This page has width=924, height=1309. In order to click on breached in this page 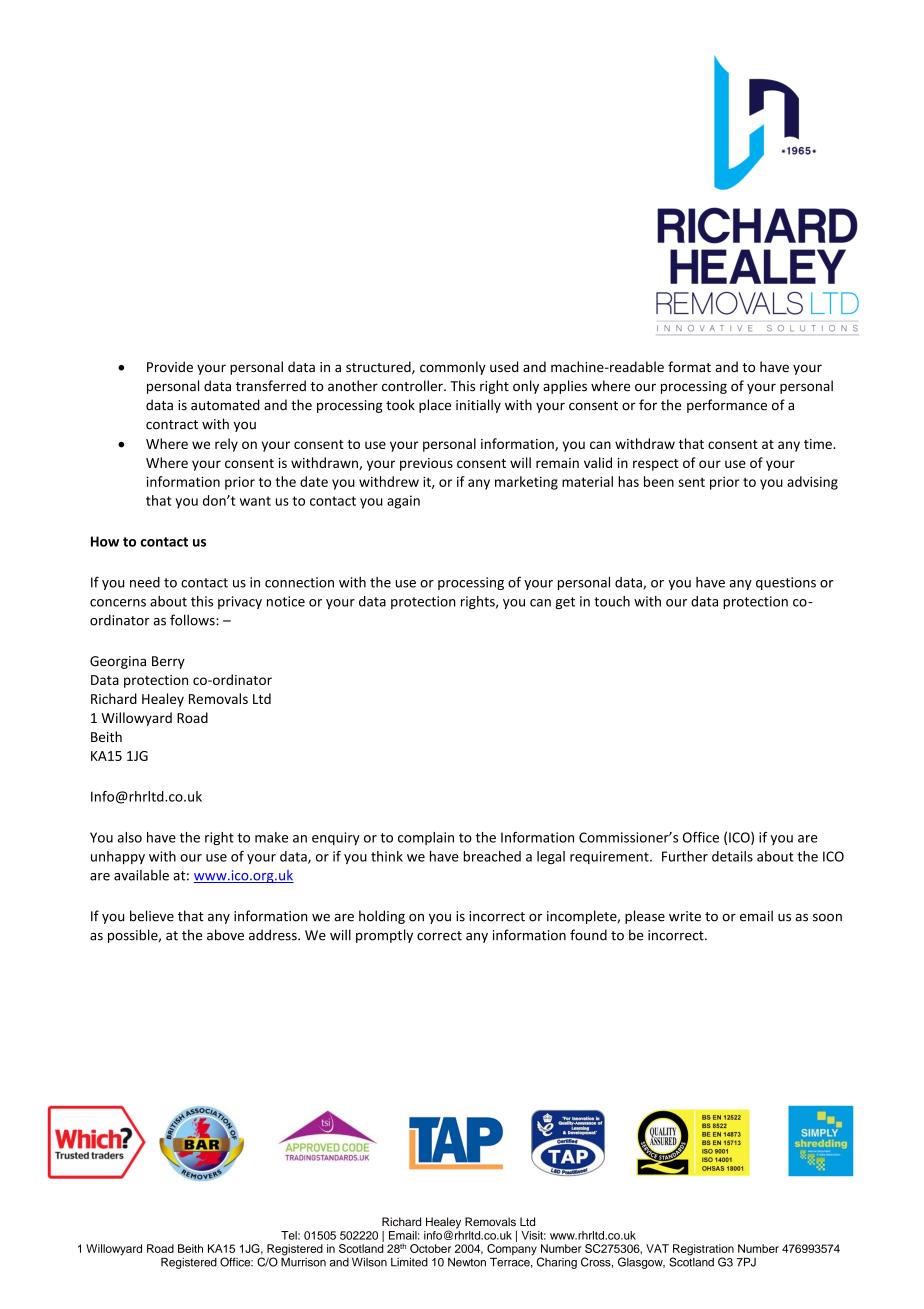, I will do `click(492, 856)`.
